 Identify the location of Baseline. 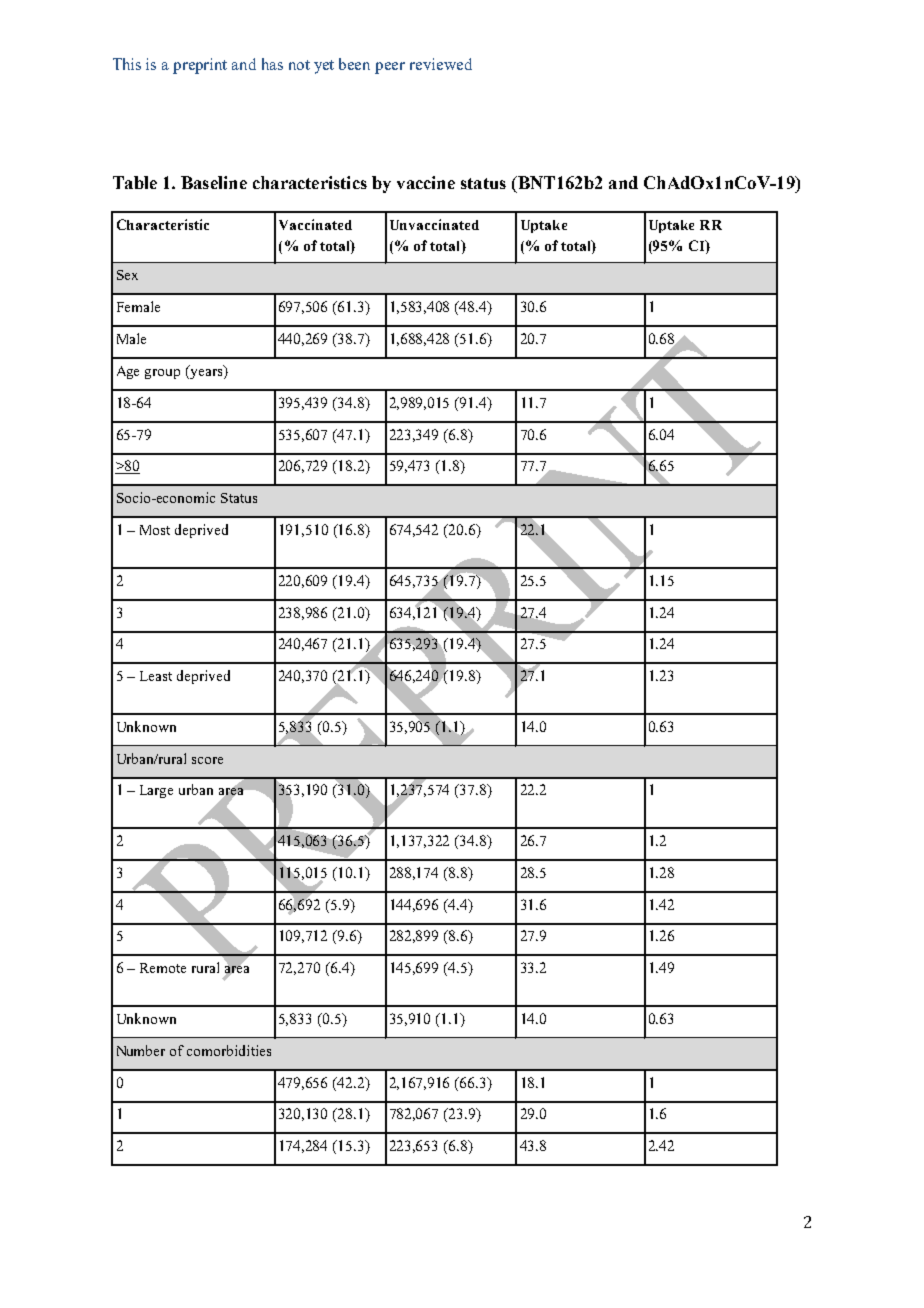
(214, 182).
